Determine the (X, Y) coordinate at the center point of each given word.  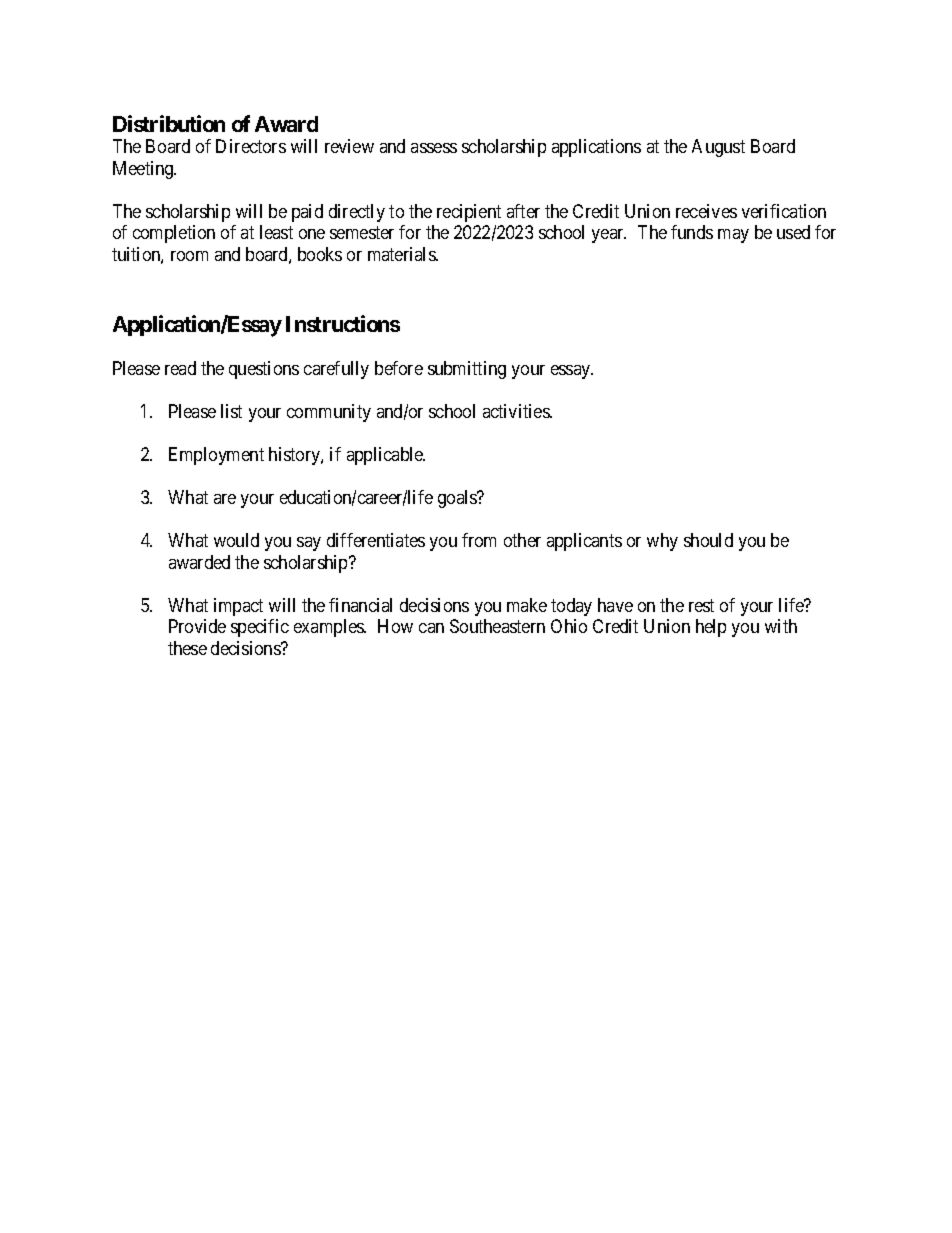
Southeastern (497, 626)
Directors (251, 146)
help (711, 628)
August (718, 148)
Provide (197, 626)
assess (434, 148)
